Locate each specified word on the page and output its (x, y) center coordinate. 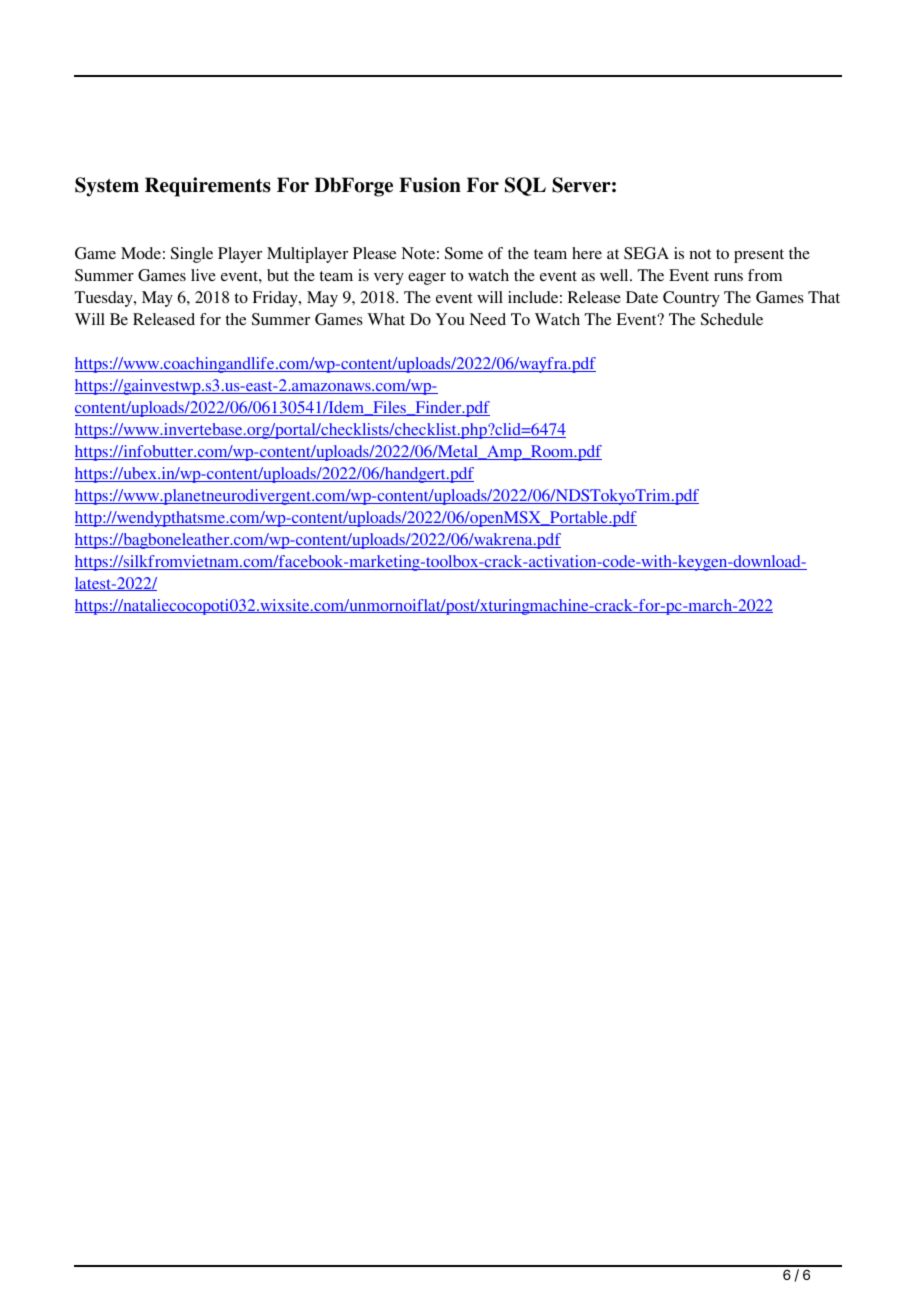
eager (427, 279)
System (107, 187)
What (386, 319)
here (587, 253)
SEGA (646, 253)
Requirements (208, 187)
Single (192, 255)
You (450, 319)
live (203, 275)
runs (728, 277)
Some (464, 253)
